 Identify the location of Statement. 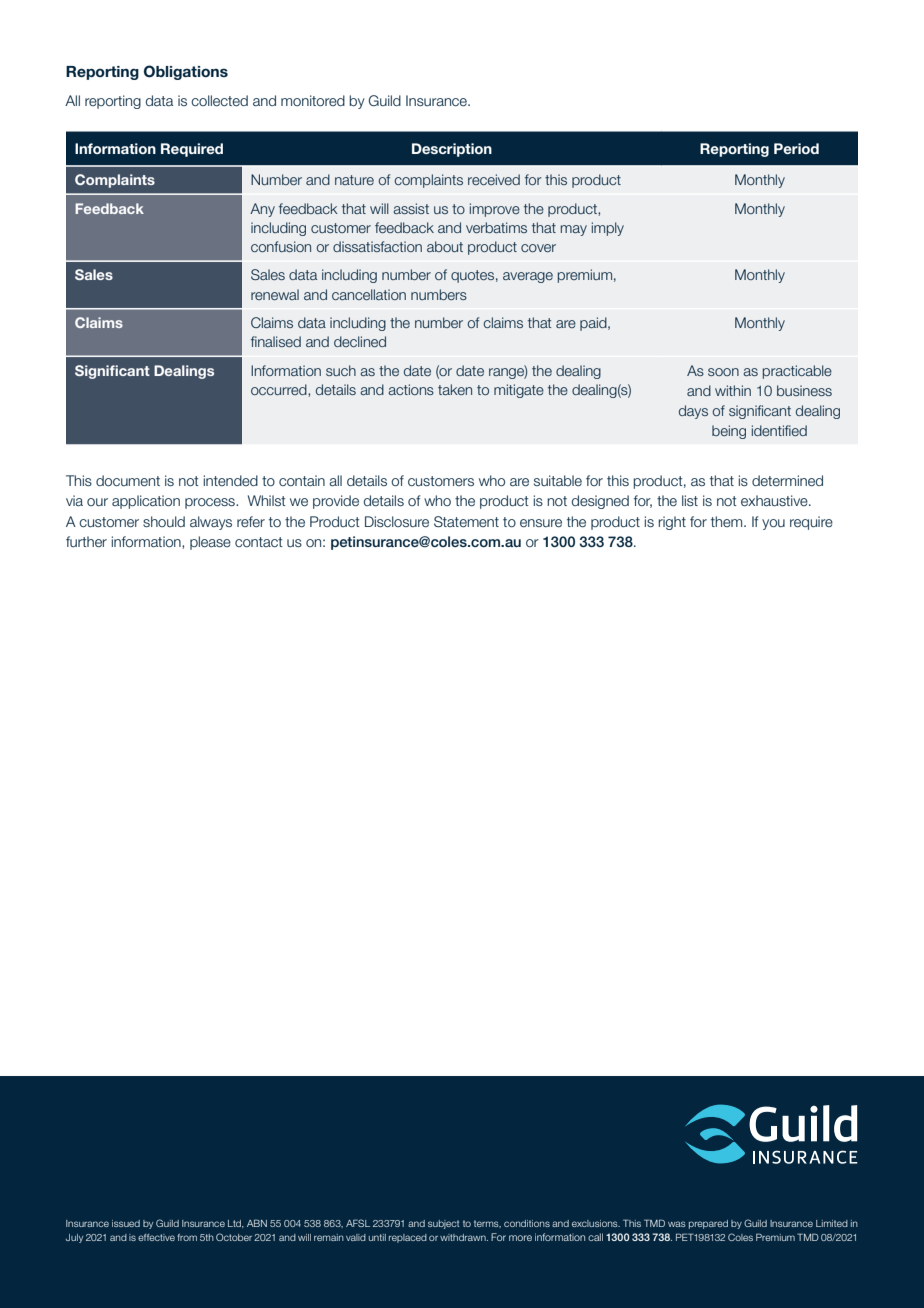
(466, 521).
